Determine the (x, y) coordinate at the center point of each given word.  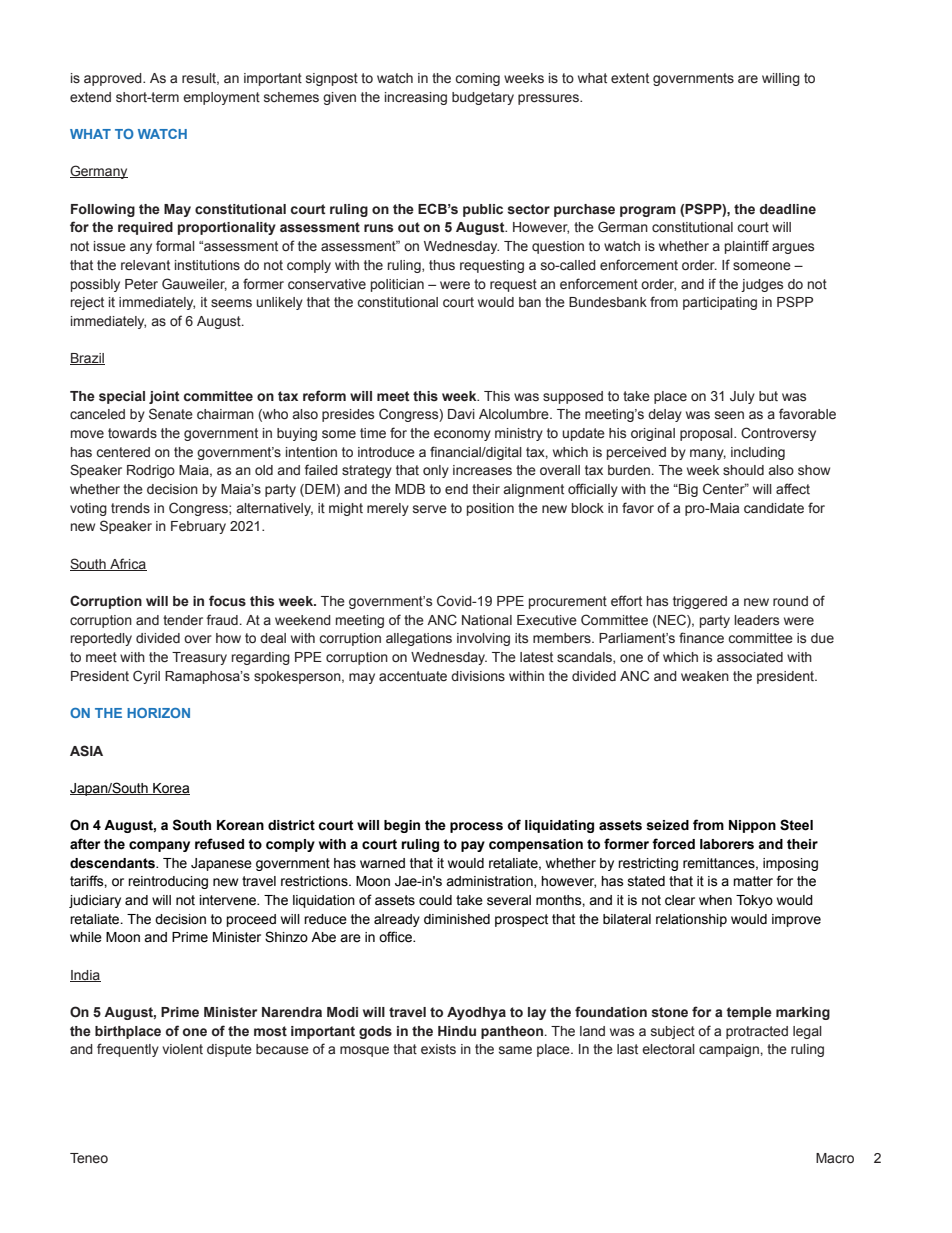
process (476, 827)
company (159, 846)
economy (462, 435)
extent (630, 78)
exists (438, 1049)
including (758, 453)
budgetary (483, 98)
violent (182, 1049)
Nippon (752, 826)
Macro (835, 1158)
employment (221, 98)
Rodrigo (151, 471)
